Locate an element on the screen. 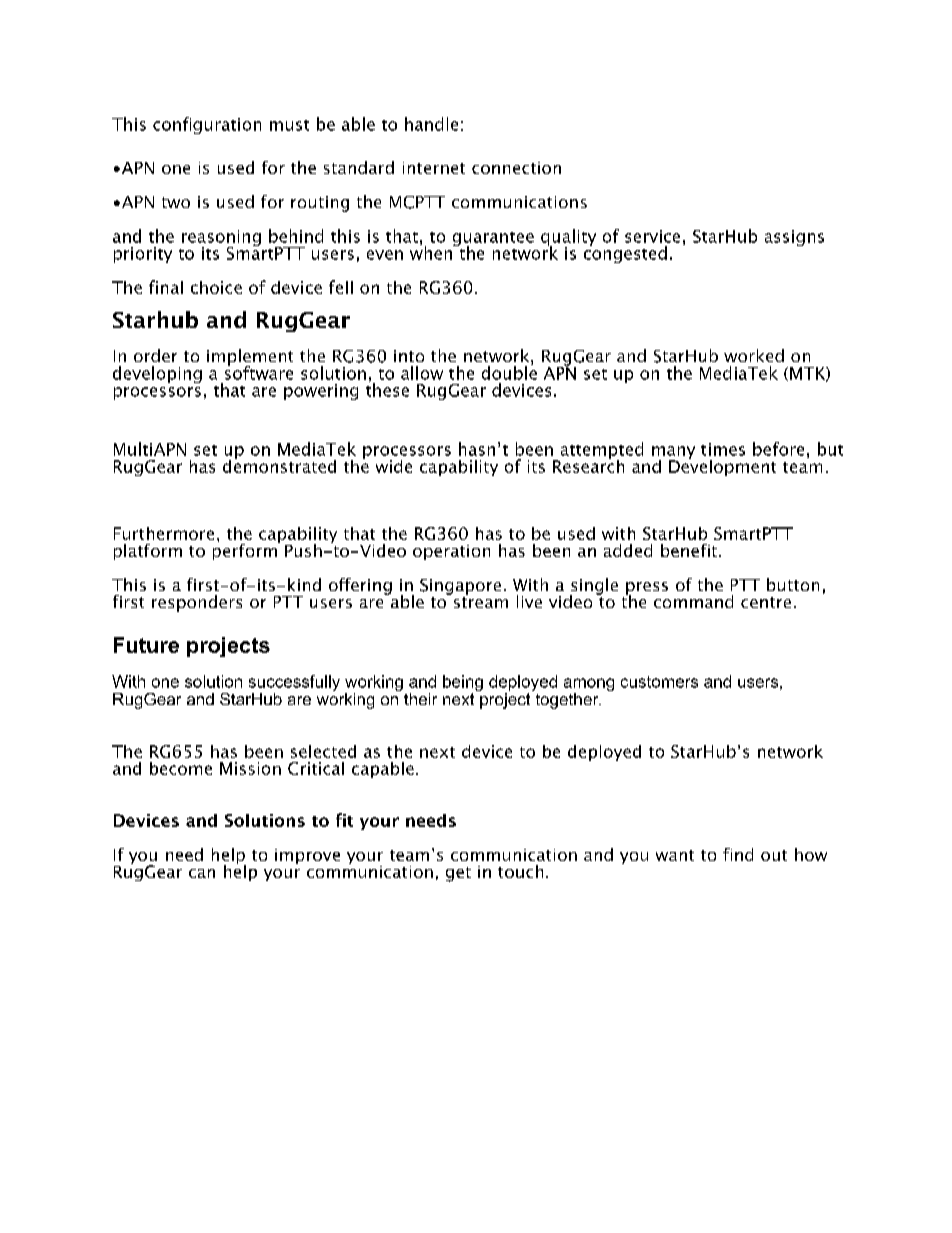  benefit is located at coordinates (689, 550).
